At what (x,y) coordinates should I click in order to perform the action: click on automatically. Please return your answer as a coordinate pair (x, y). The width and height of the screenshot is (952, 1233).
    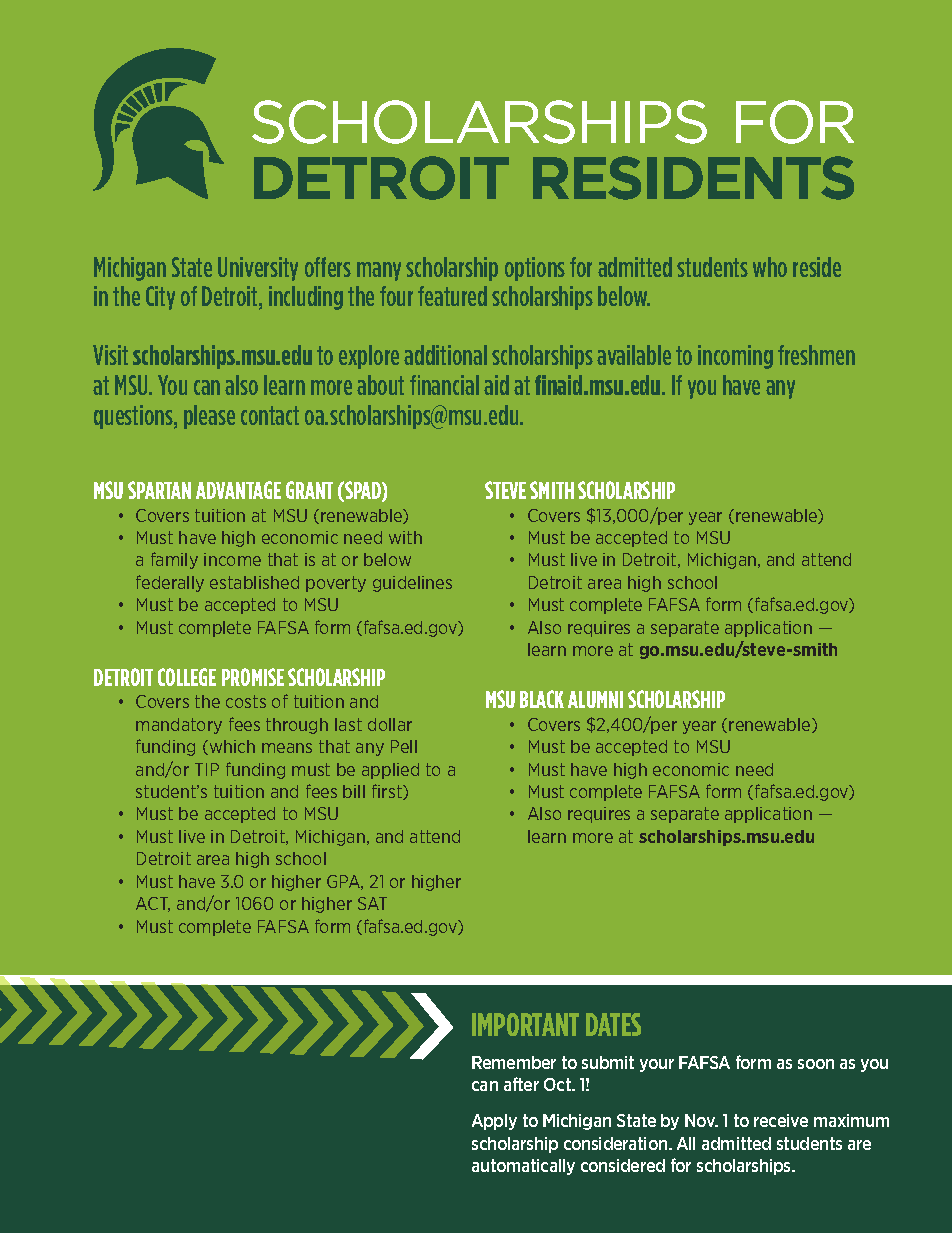
    Looking at the image, I should click on (523, 1167).
